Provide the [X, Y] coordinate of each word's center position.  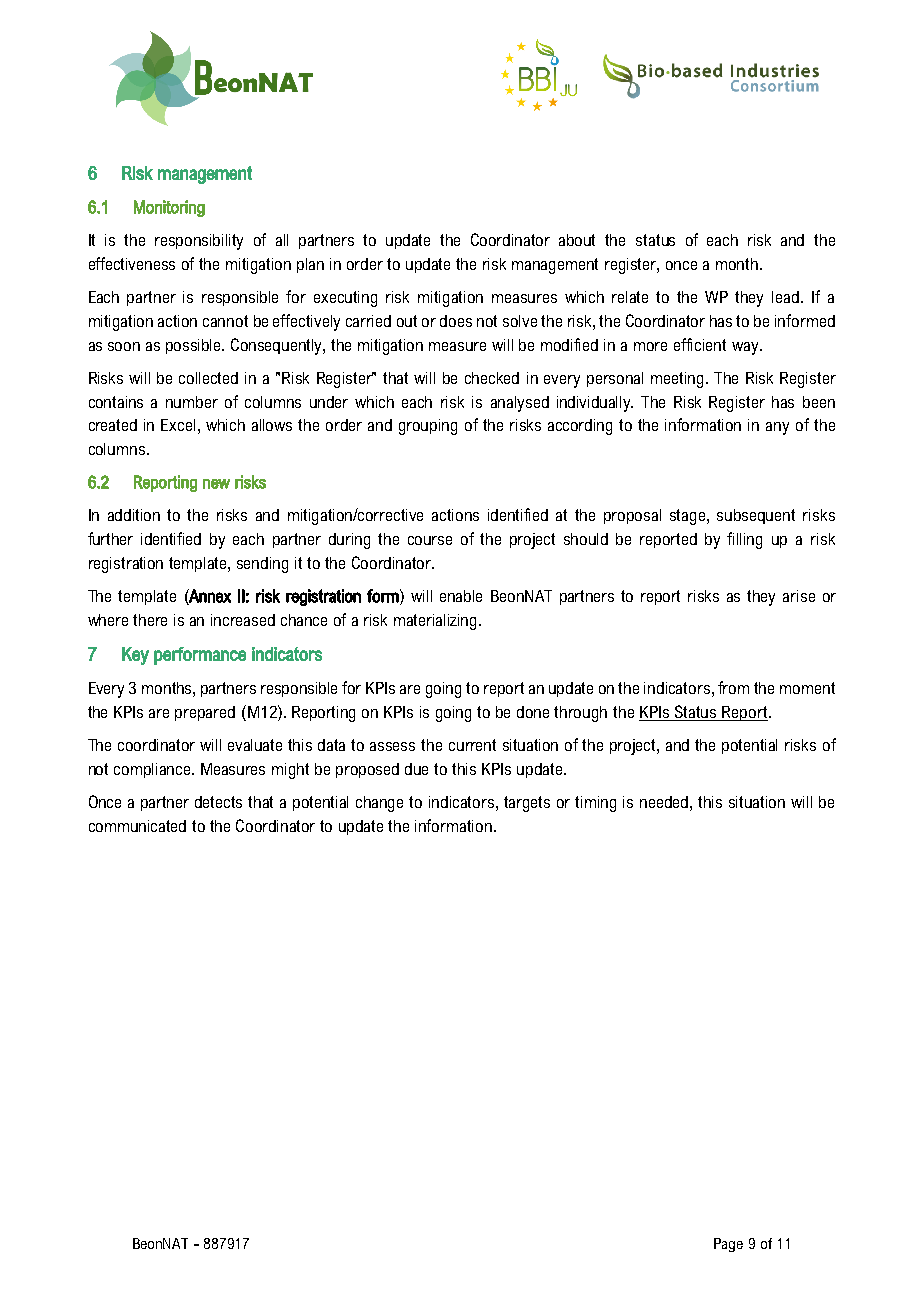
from [733, 687]
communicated [137, 826]
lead [787, 297]
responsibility [199, 242]
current [472, 745]
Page [728, 1245]
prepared [205, 713]
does [456, 321]
